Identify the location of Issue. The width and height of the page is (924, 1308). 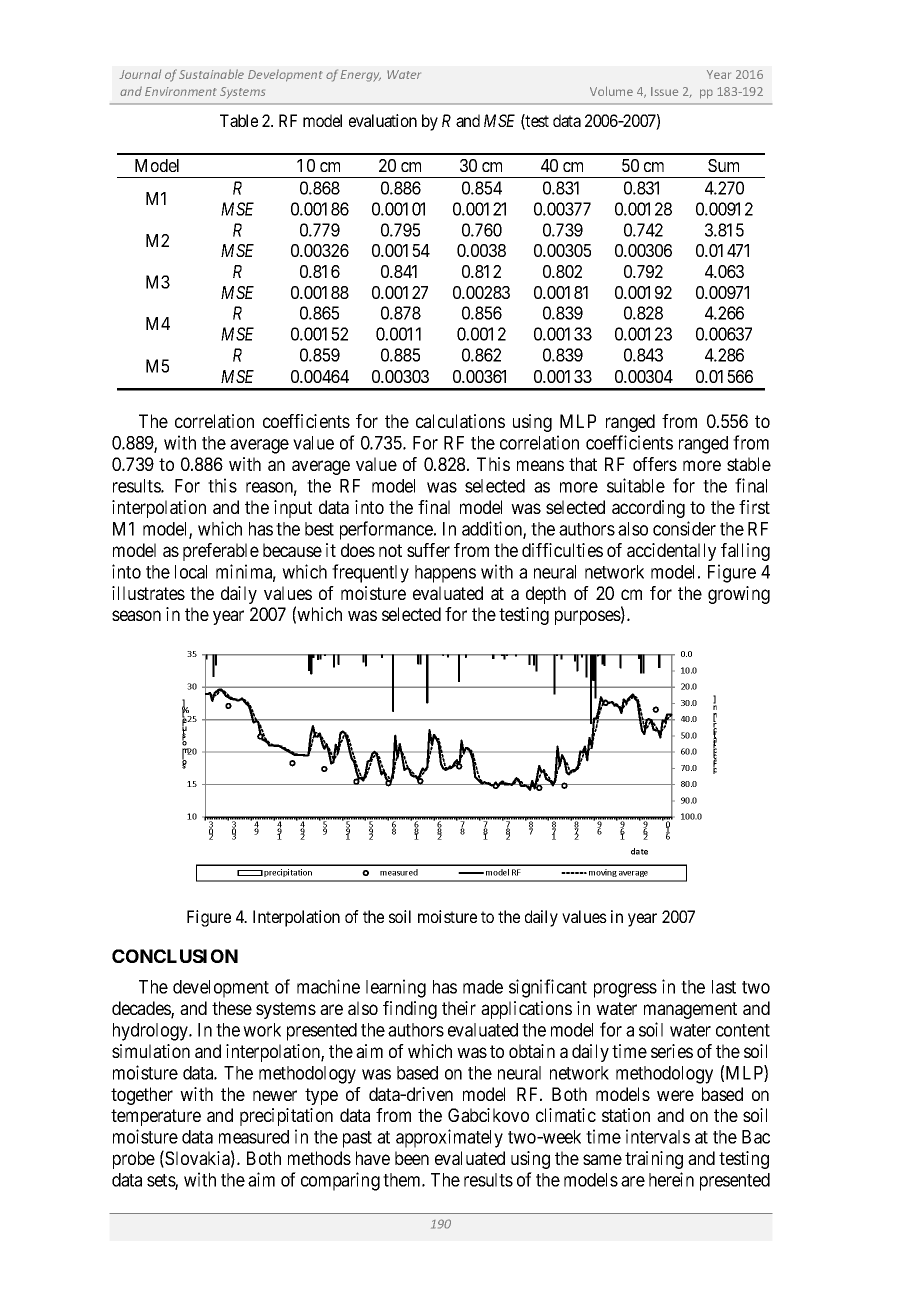
(664, 91).
